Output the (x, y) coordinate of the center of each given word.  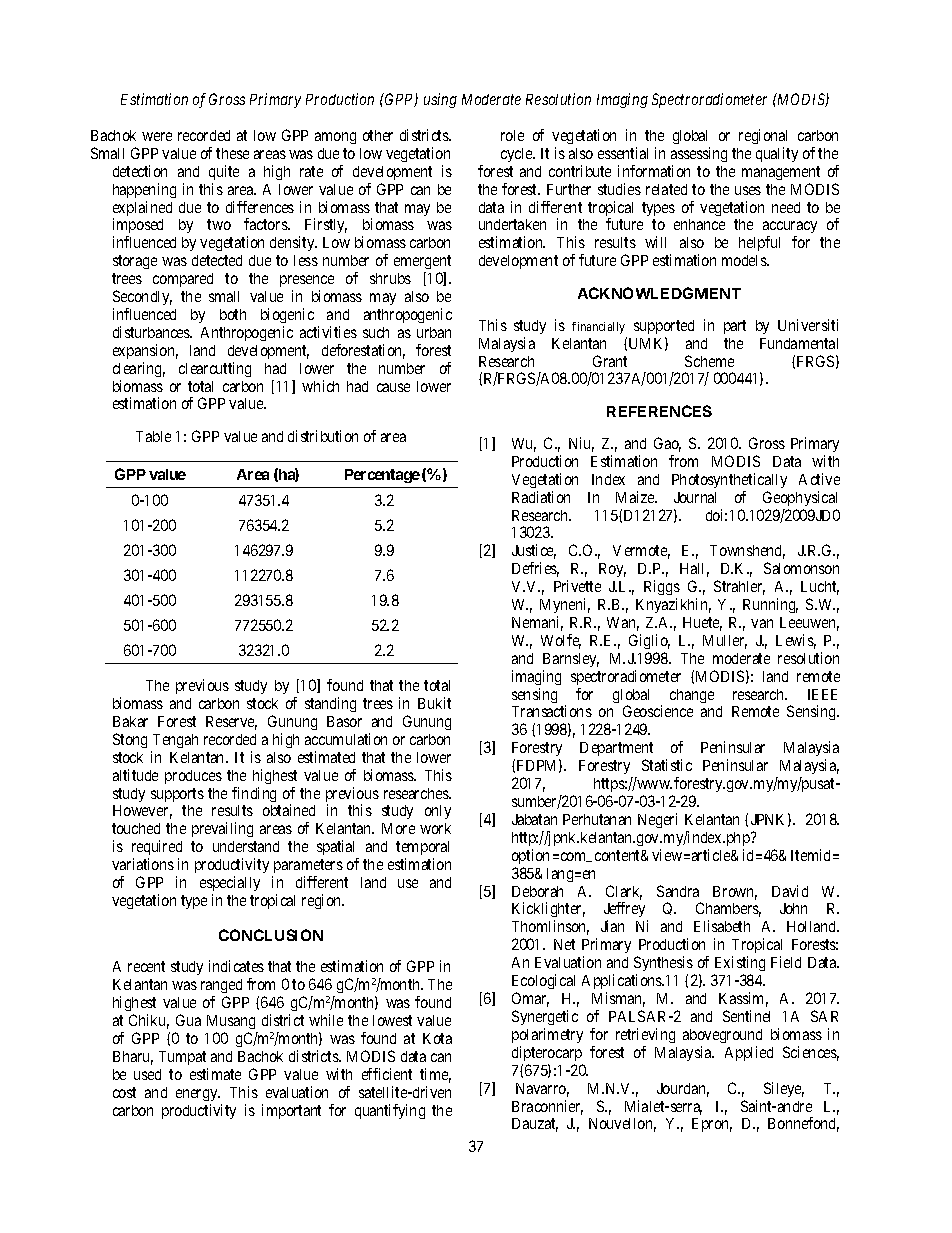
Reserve (231, 723)
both (233, 314)
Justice (534, 551)
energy (198, 1095)
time (435, 1075)
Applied (749, 1053)
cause (393, 387)
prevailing (222, 829)
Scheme (709, 361)
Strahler (739, 587)
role (512, 135)
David (790, 891)
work (435, 828)
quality (777, 154)
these (232, 153)
